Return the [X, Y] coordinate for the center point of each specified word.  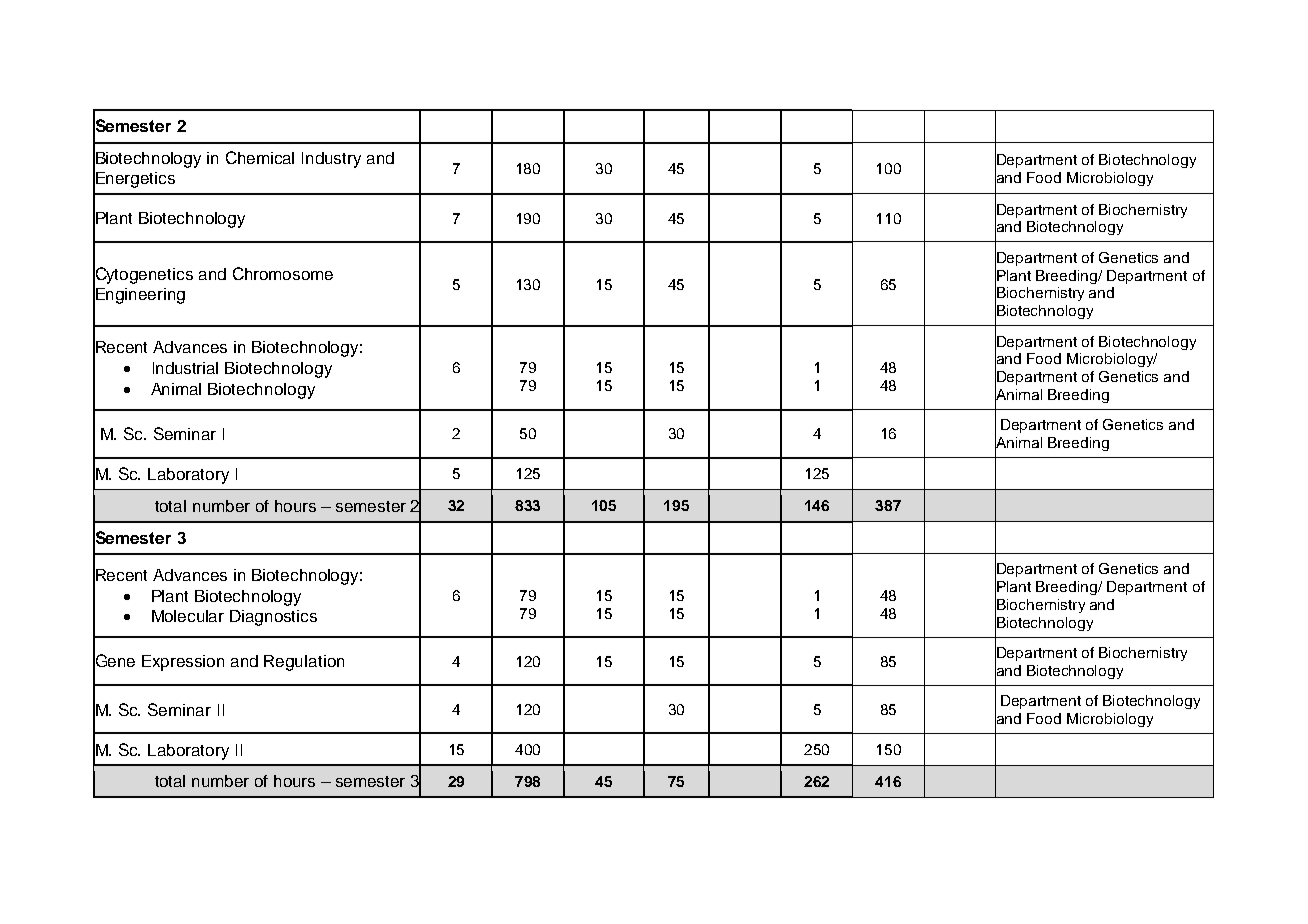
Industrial [185, 368]
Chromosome [283, 273]
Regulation [304, 663]
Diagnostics [273, 618]
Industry [331, 160]
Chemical [260, 157]
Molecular [188, 616]
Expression [183, 663]
